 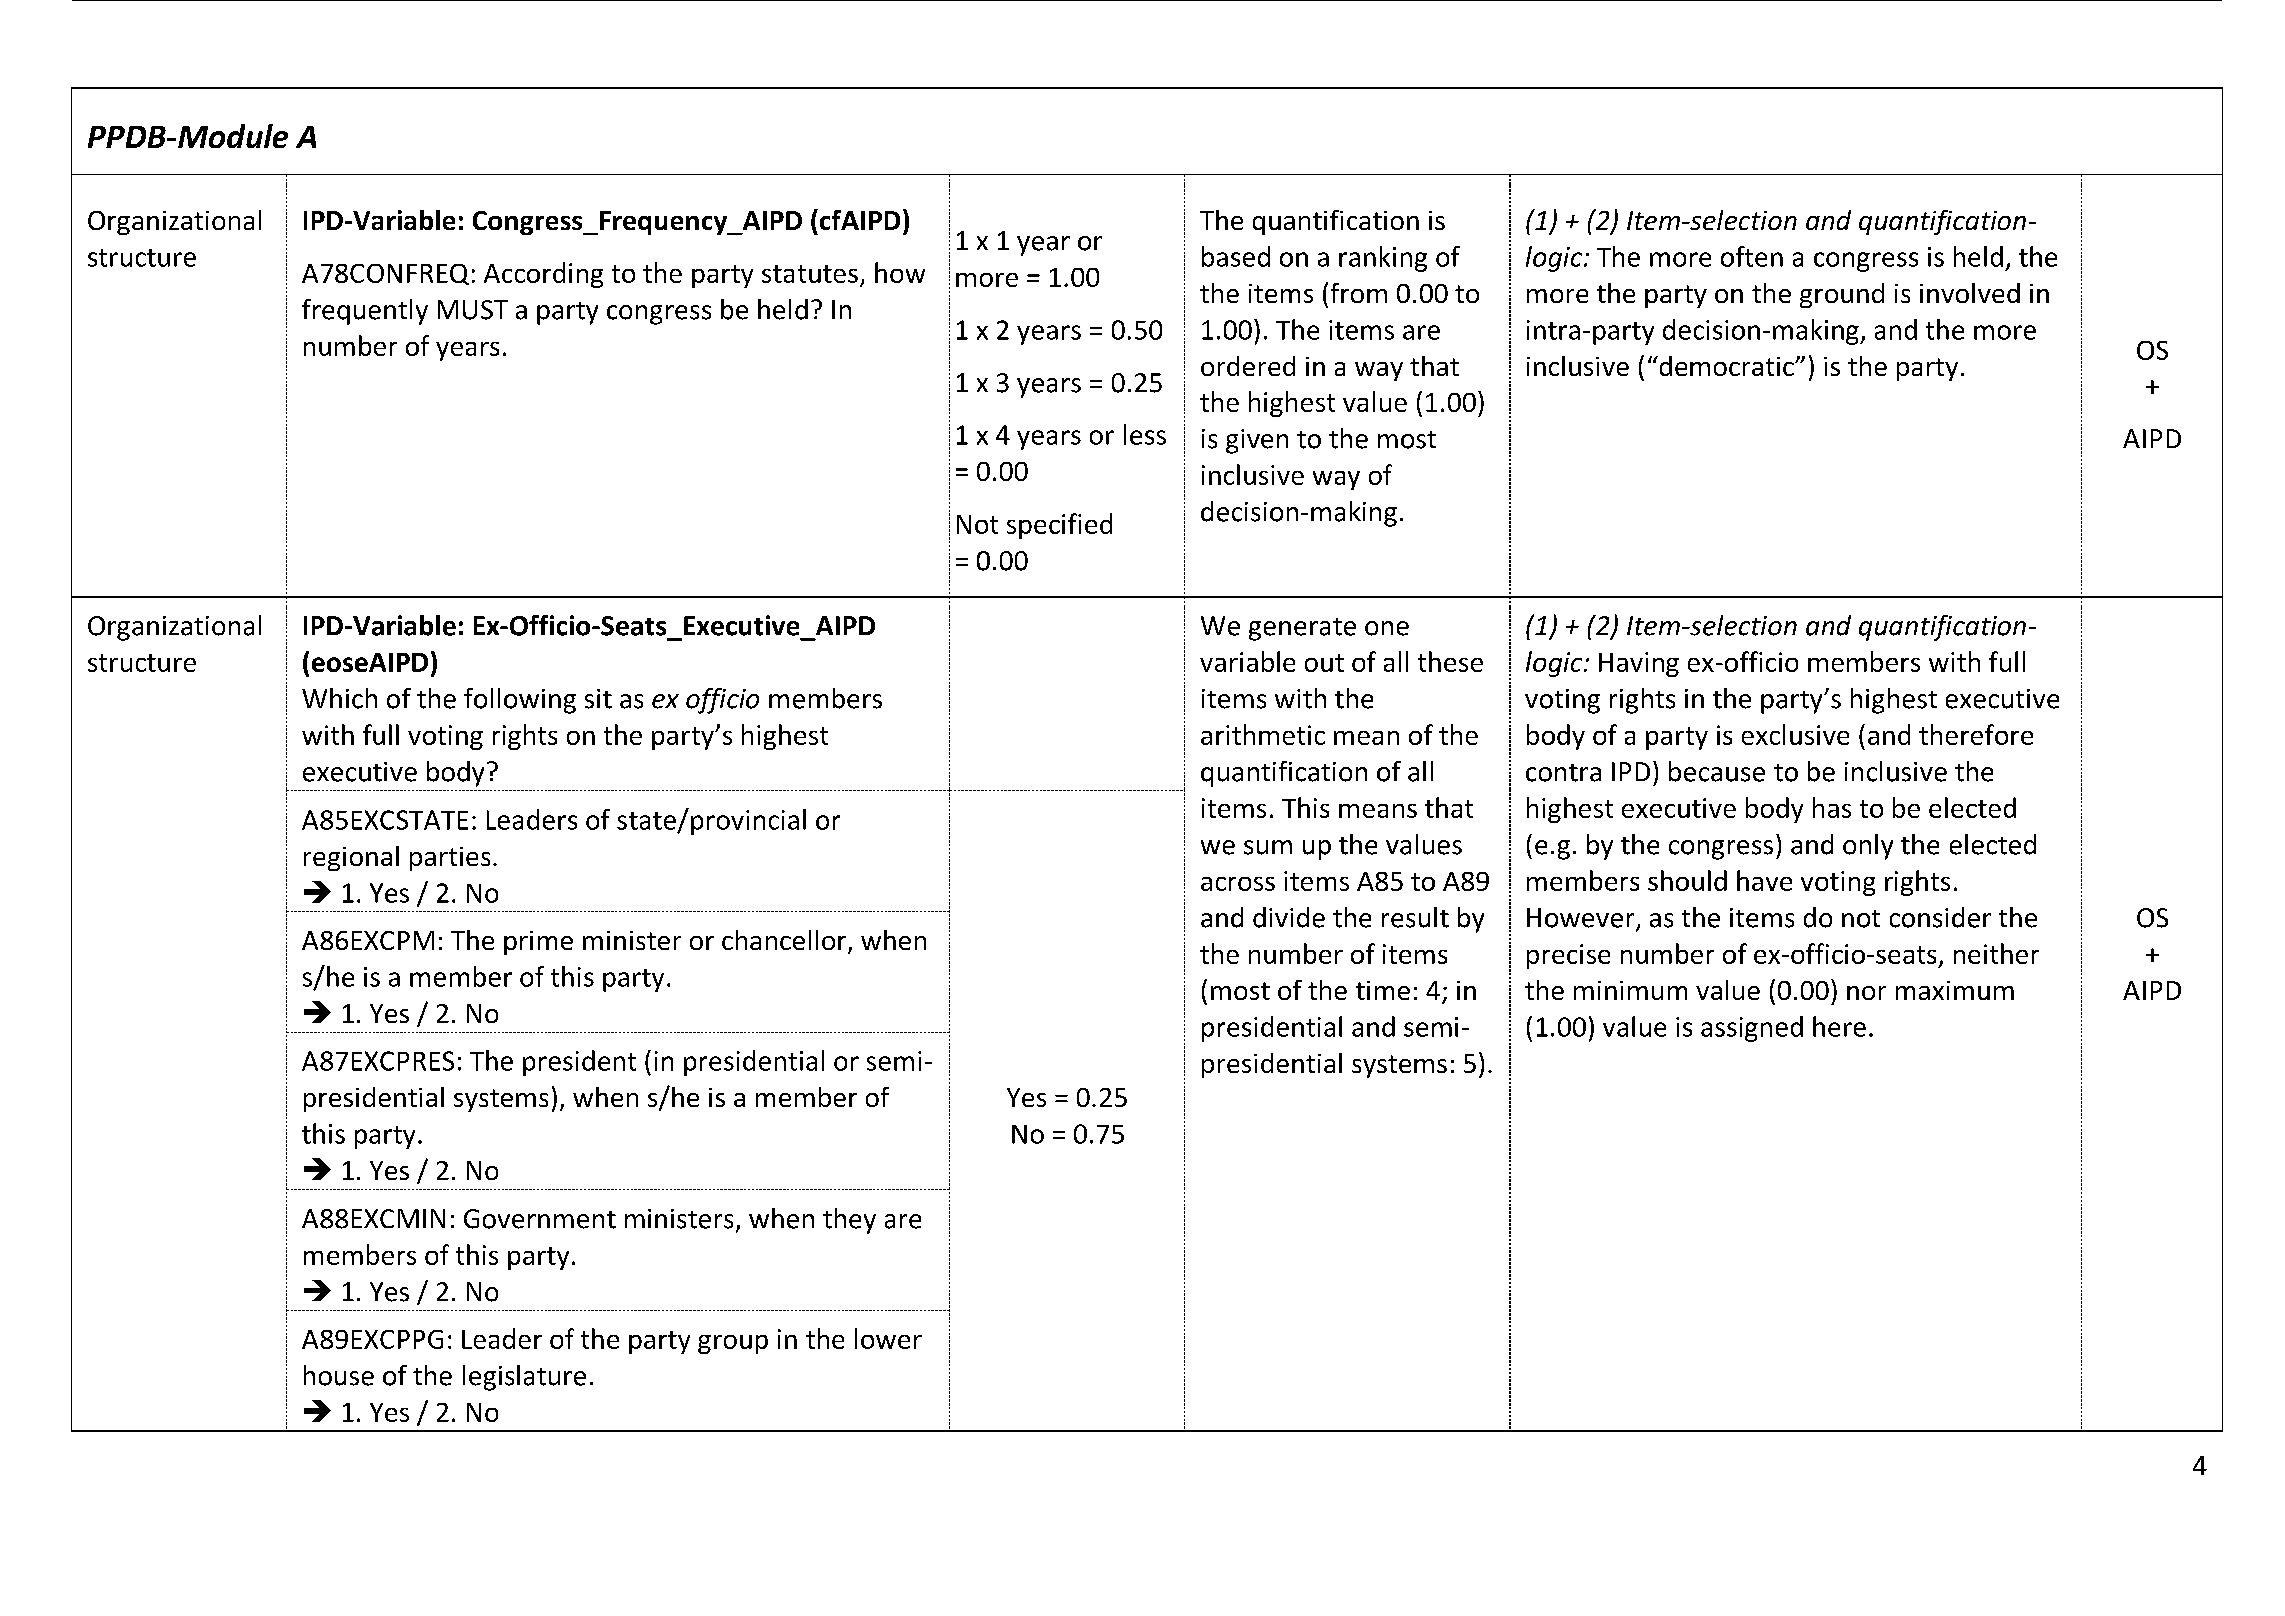 I want to click on one, so click(x=1387, y=628).
